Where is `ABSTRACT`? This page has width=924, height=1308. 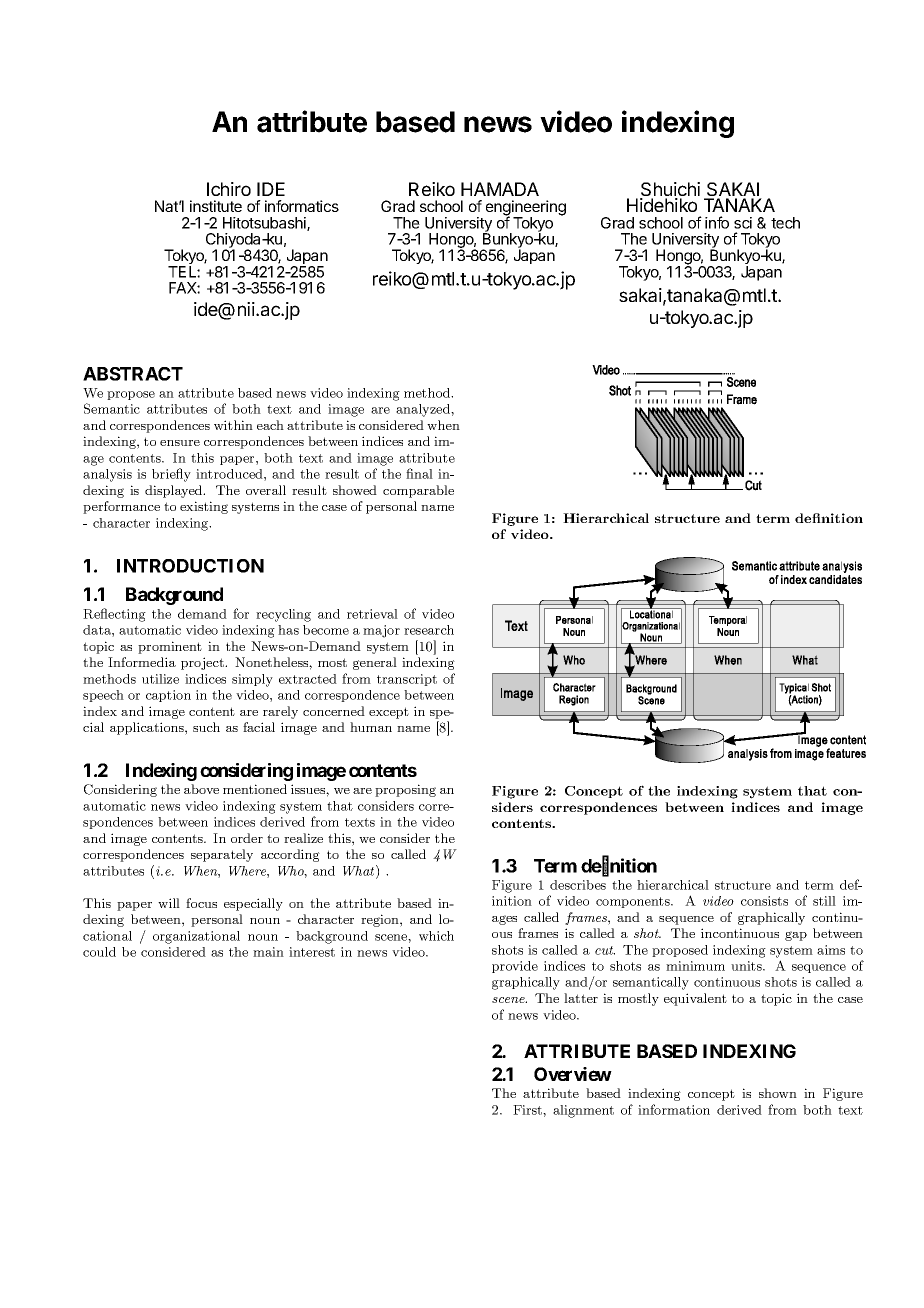
ABSTRACT is located at coordinates (133, 374).
